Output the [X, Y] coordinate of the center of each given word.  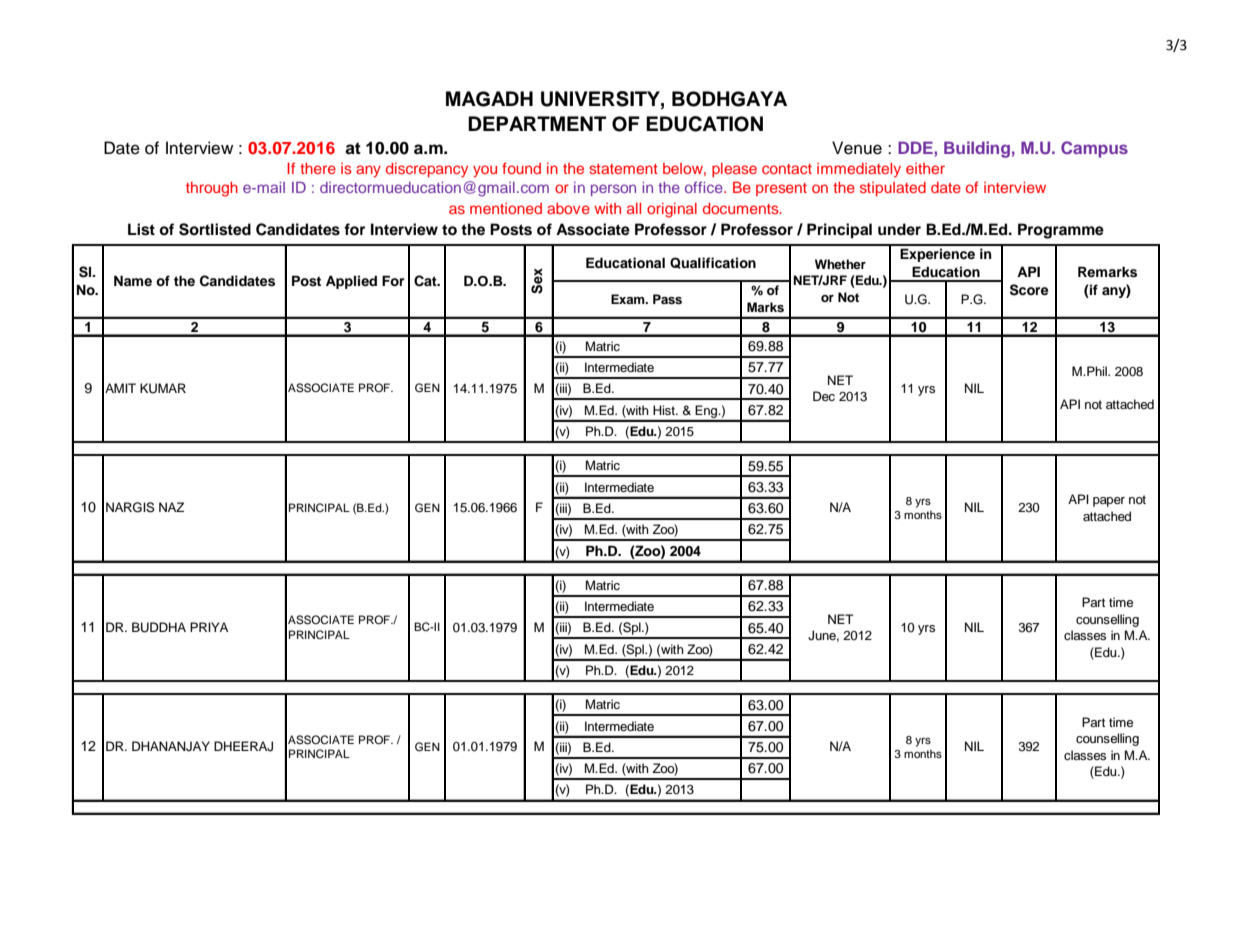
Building [977, 149]
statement [623, 169]
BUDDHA [159, 627]
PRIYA [209, 627]
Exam [629, 299]
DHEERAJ [243, 746]
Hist [665, 410]
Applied [351, 282]
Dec [824, 396]
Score [1029, 290]
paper [1109, 502]
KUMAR [163, 388]
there [318, 168]
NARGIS [130, 507]
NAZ [171, 507]
